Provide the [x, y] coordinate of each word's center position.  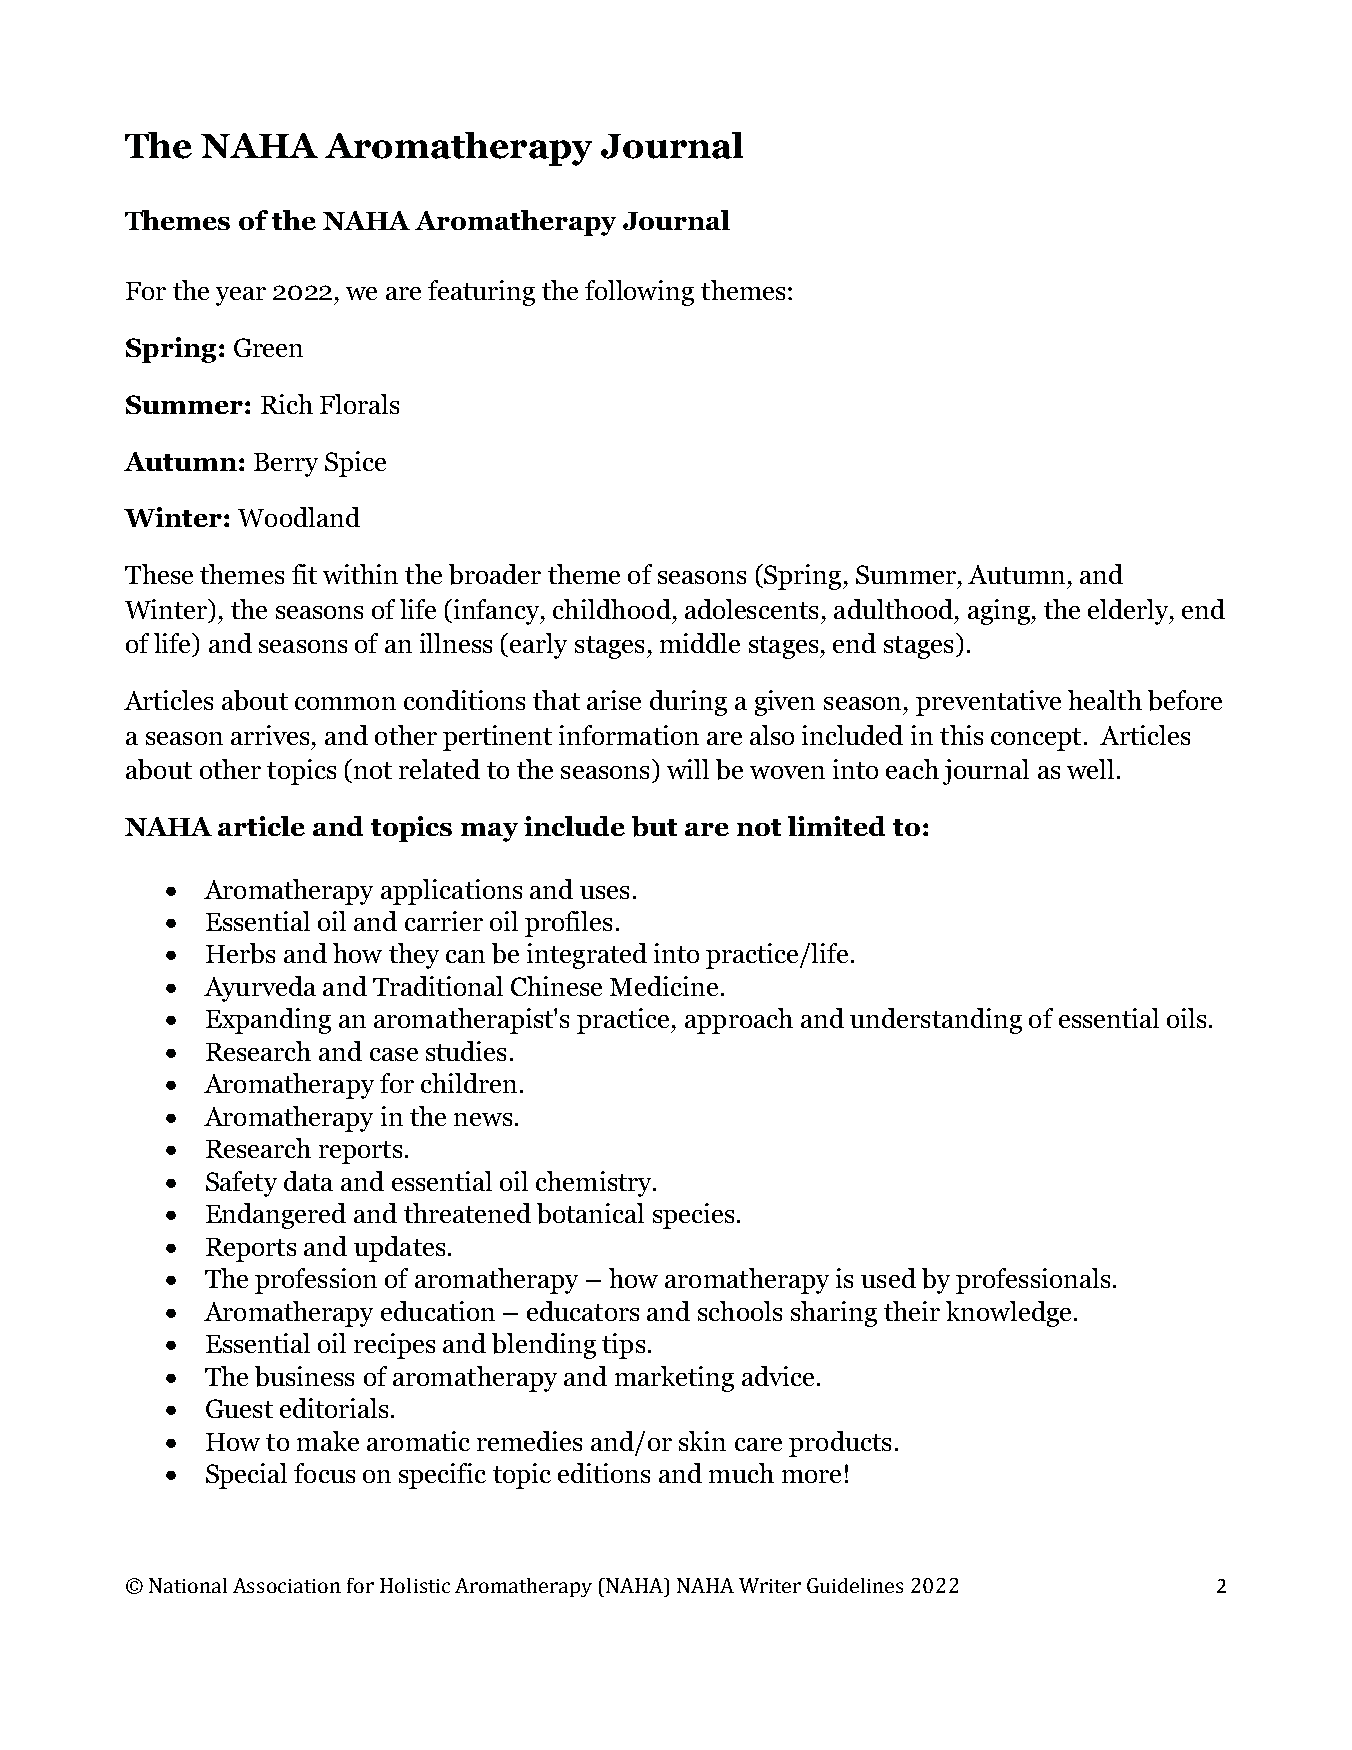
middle [700, 643]
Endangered [276, 1216]
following [639, 293]
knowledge [1008, 1314]
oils [1186, 1018]
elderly [1129, 612]
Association [287, 1585]
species [693, 1216]
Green [268, 347]
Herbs [240, 953]
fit [304, 574]
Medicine [664, 986]
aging [1000, 612]
